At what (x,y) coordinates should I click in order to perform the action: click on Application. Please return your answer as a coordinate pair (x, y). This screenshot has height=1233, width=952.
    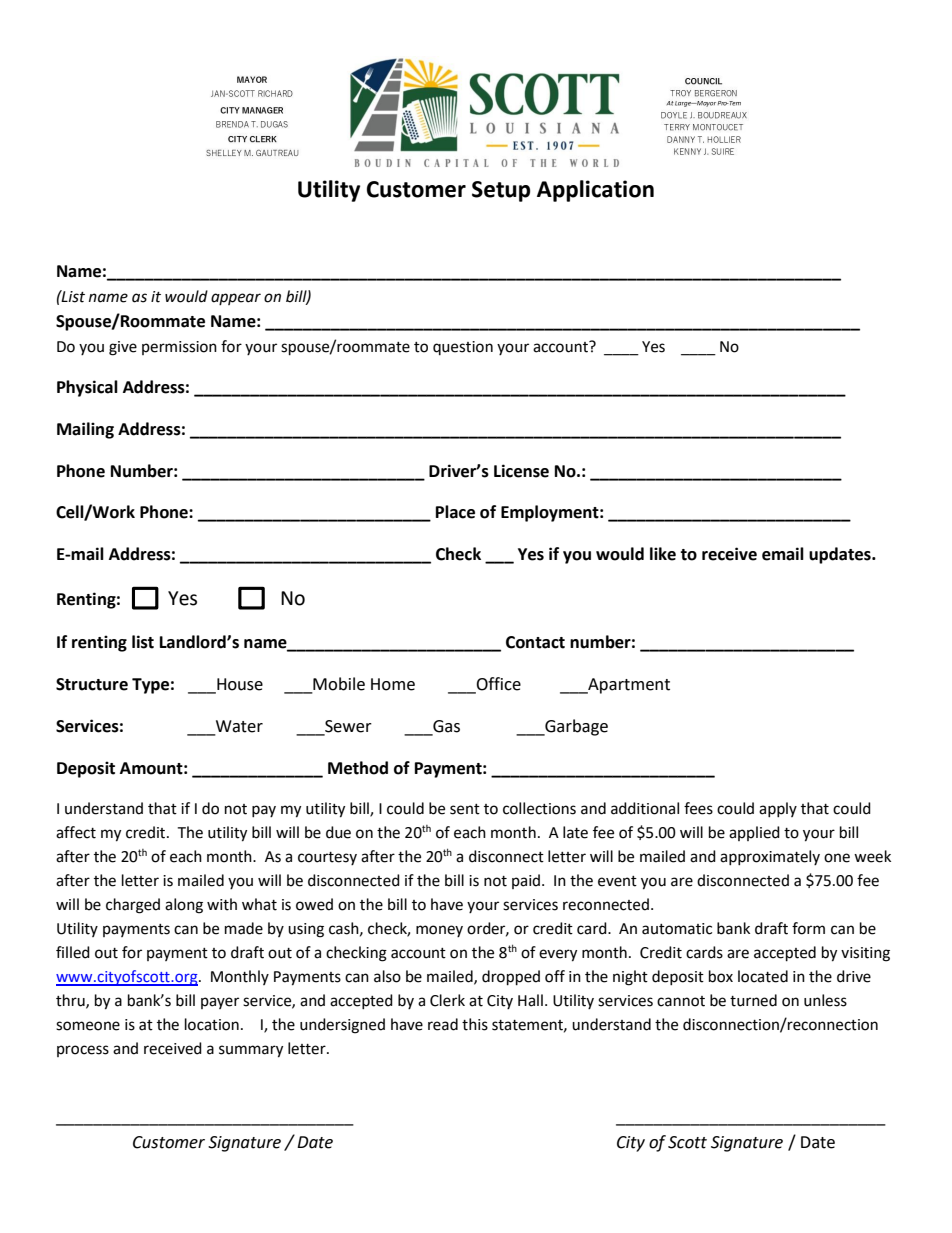
    Looking at the image, I should click on (595, 191).
